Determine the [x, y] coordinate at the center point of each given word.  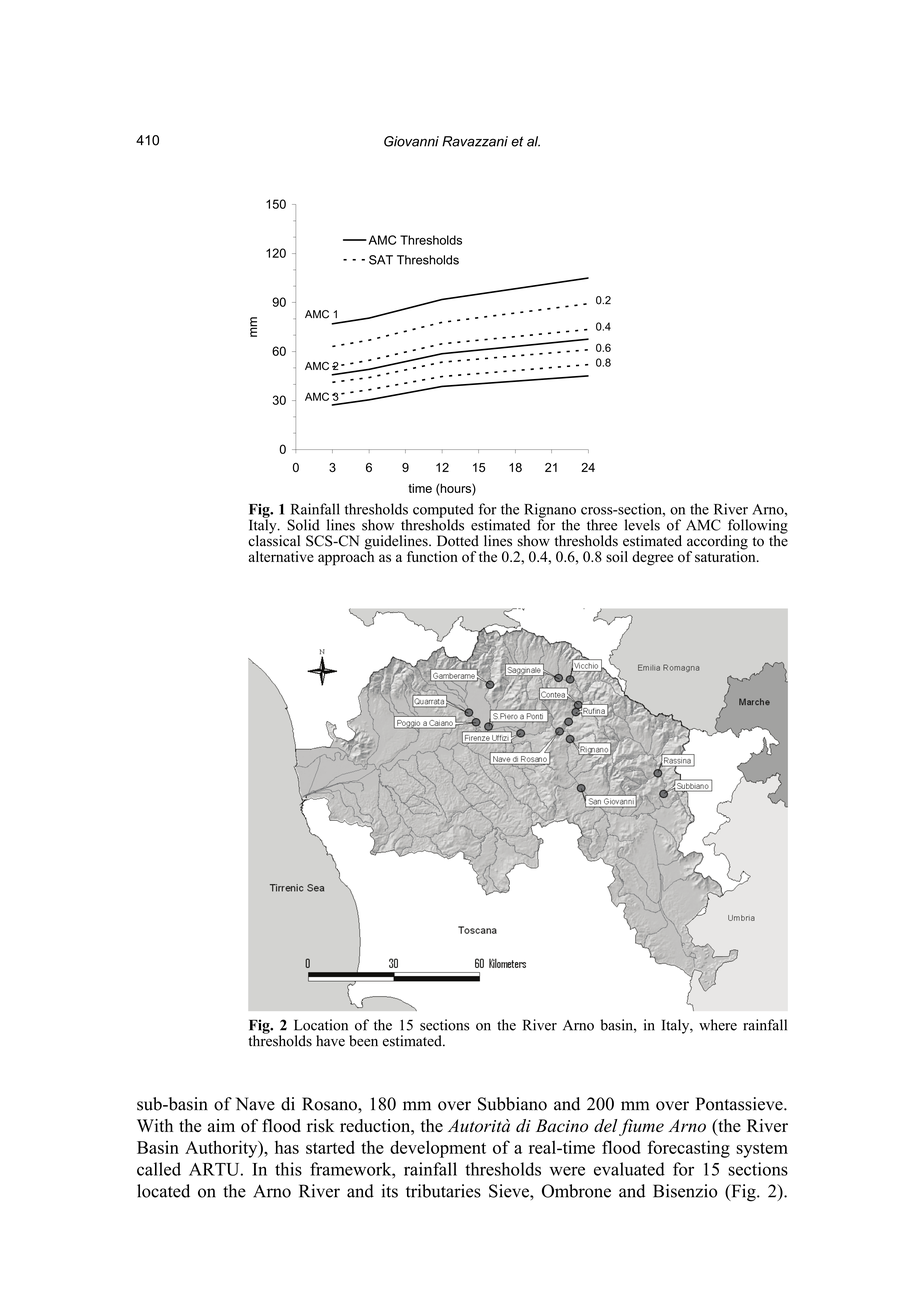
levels [642, 525]
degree [652, 558]
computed [443, 511]
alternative [281, 556]
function [432, 556]
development [438, 1149]
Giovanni [411, 141]
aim [221, 1125]
